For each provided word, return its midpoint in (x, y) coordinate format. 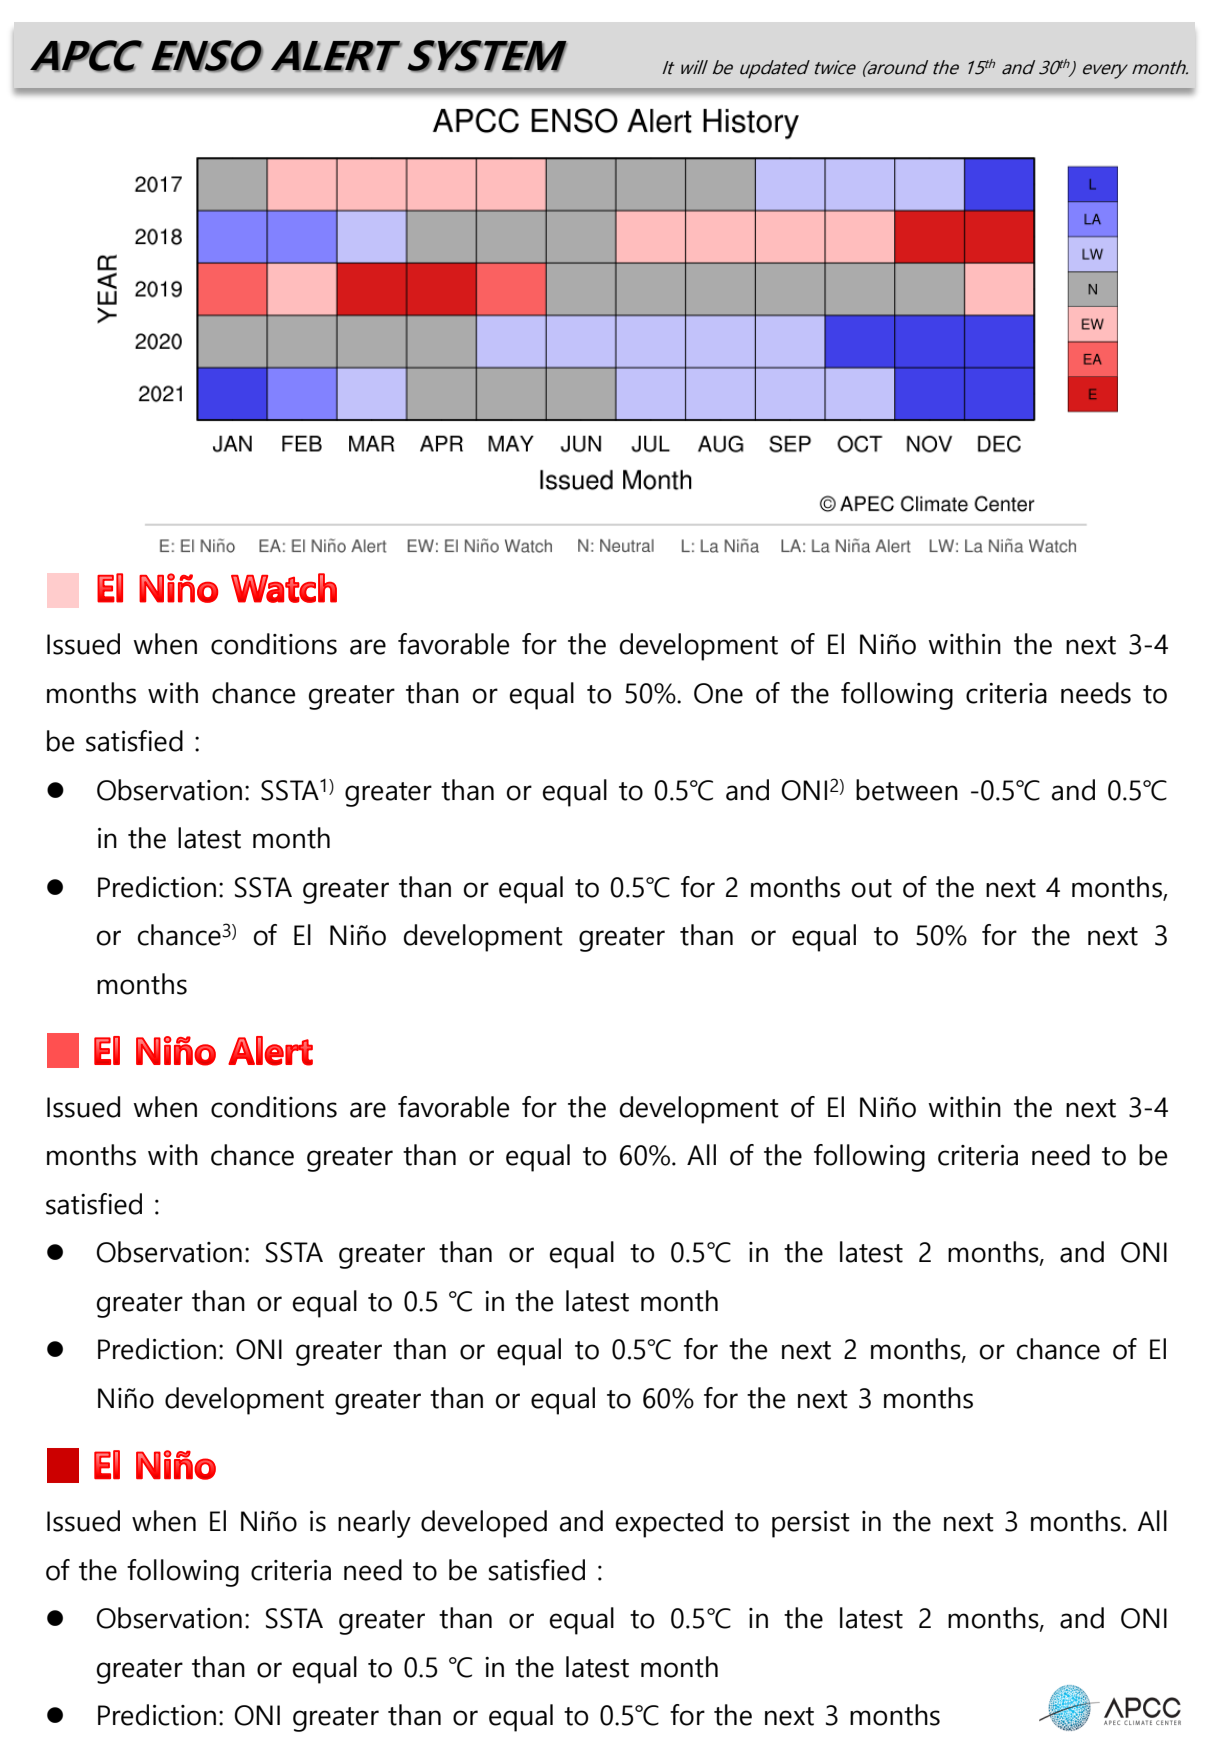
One (718, 693)
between (907, 790)
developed (484, 1524)
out (872, 888)
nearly (374, 1524)
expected (669, 1524)
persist (811, 1524)
